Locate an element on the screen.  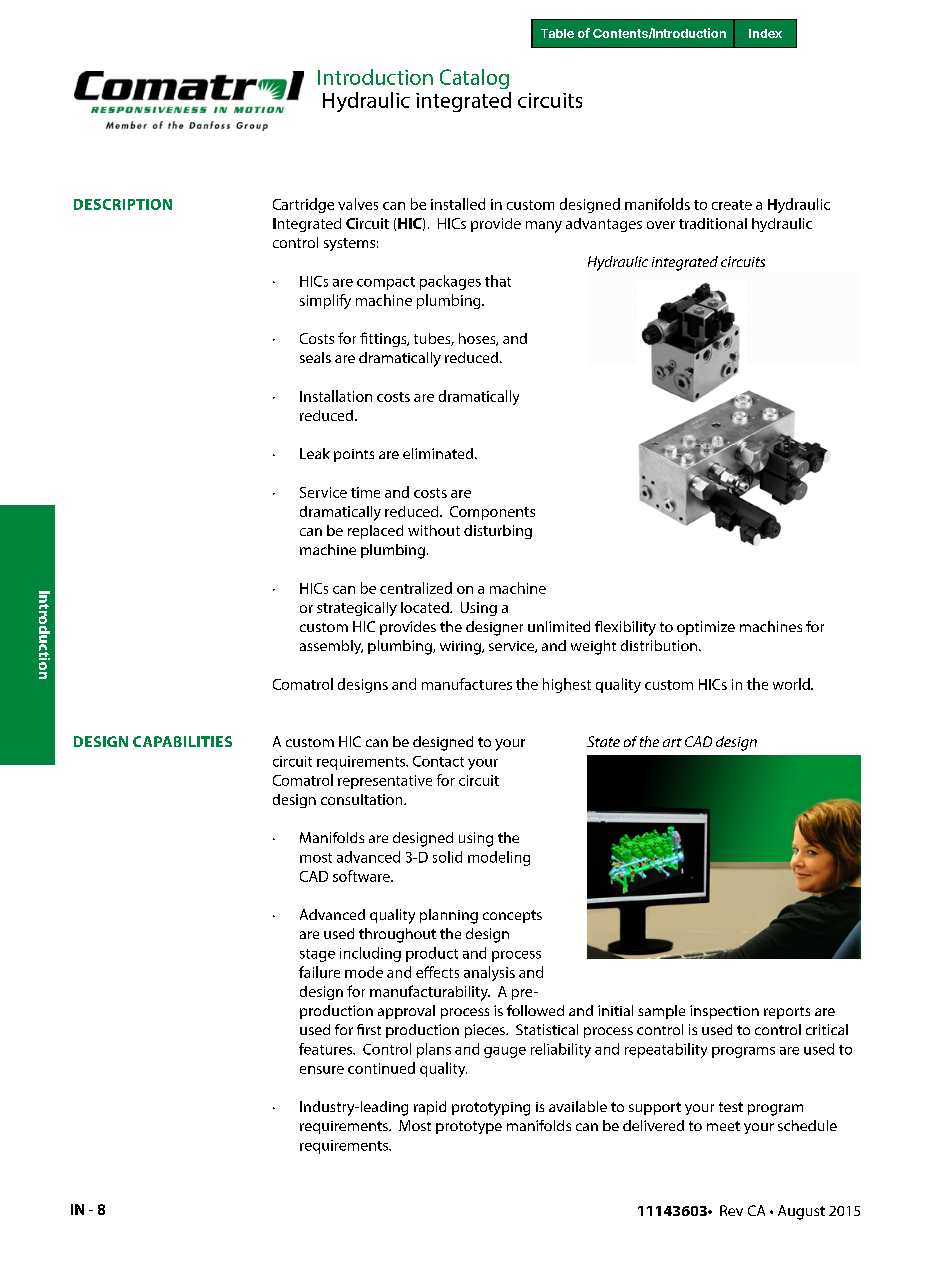
disturbing is located at coordinates (498, 532).
